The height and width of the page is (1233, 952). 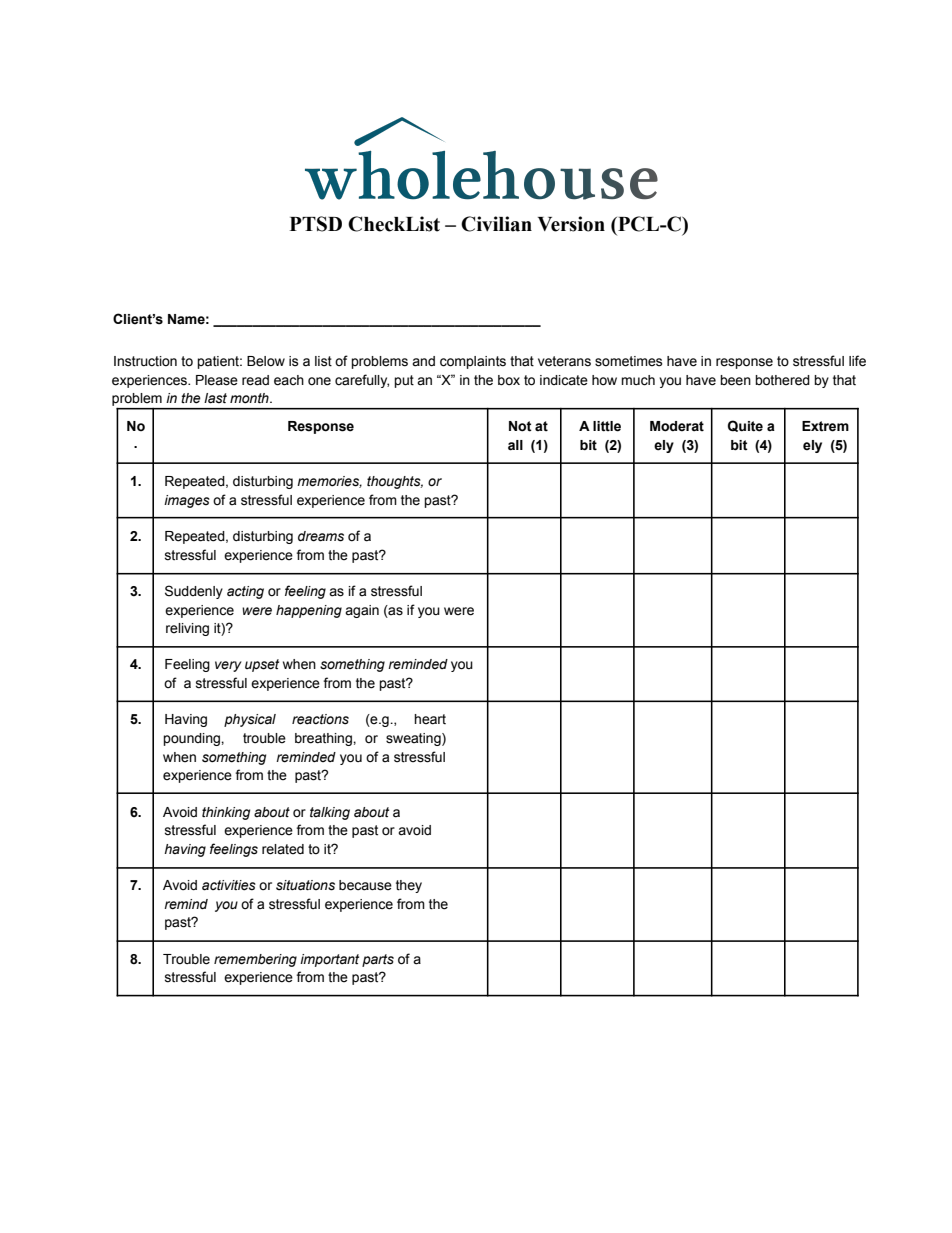 What do you see at coordinates (362, 611) in the page?
I see `again` at bounding box center [362, 611].
